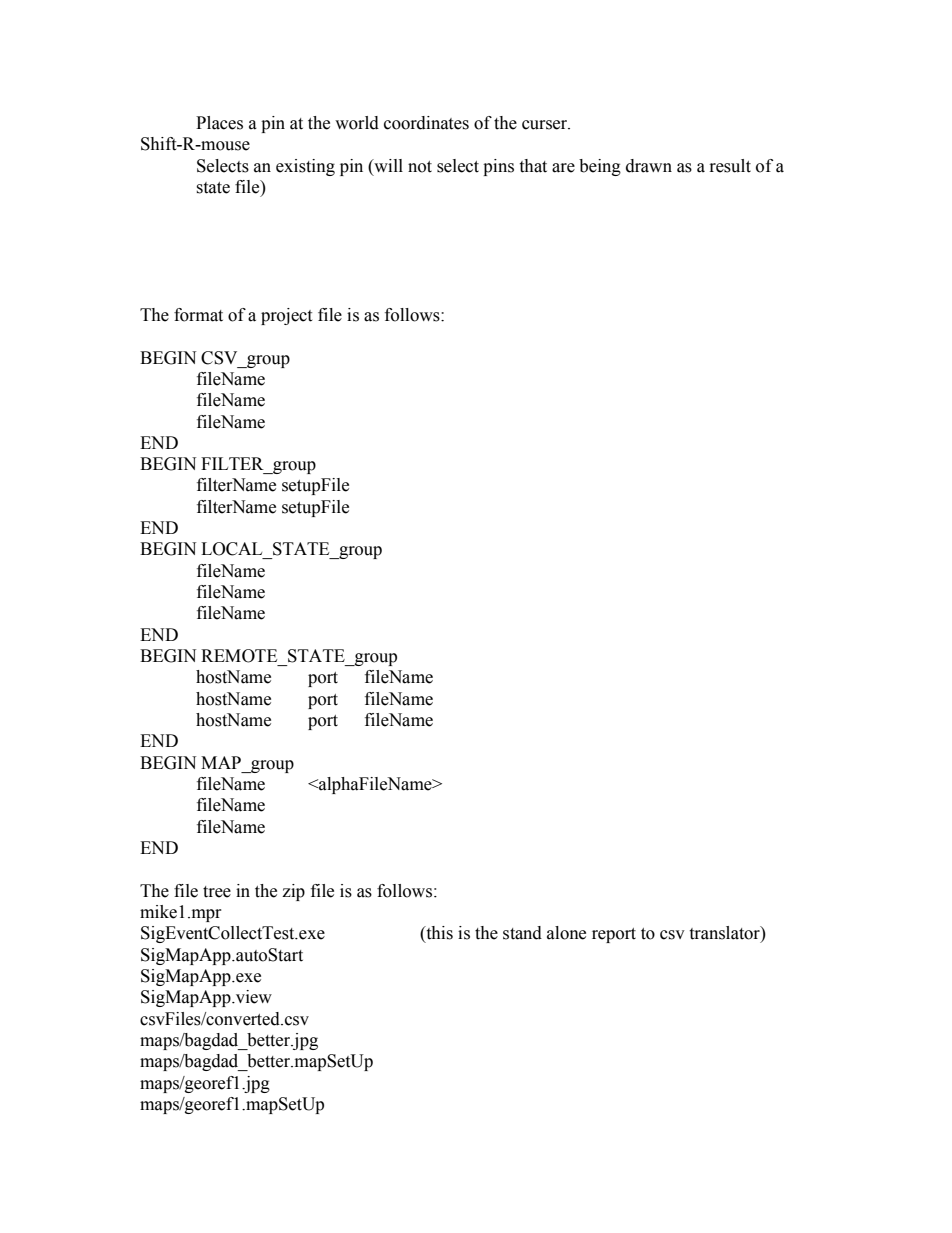 The width and height of the page is (952, 1233). Describe the element at coordinates (420, 167) in the page. I see `not` at that location.
